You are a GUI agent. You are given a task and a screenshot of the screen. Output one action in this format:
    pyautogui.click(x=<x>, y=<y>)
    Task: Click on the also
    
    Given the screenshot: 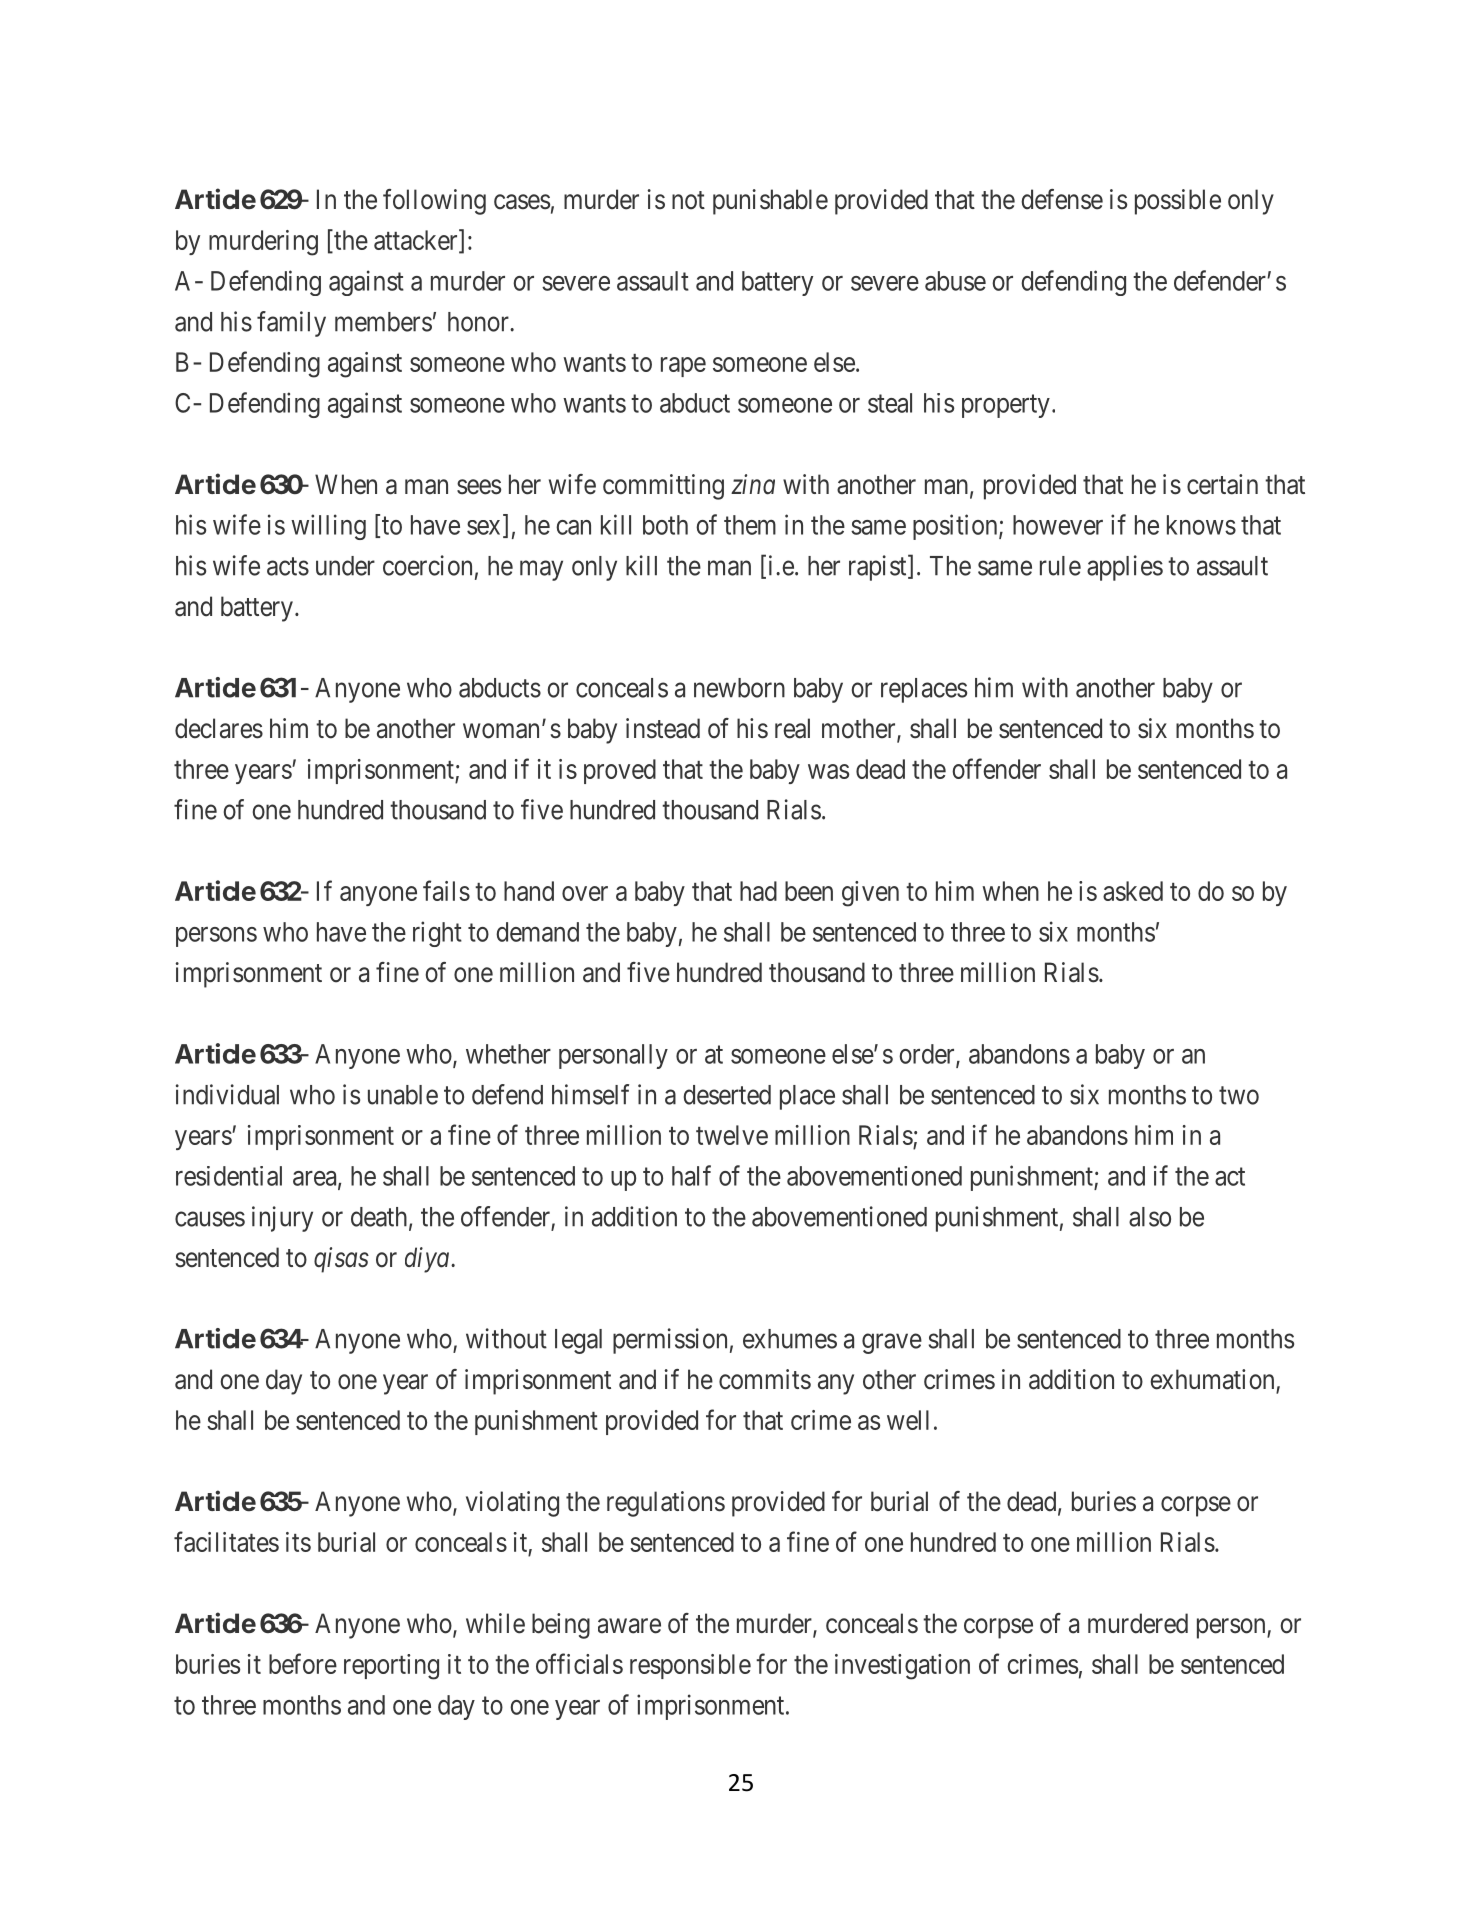 What is the action you would take?
    pyautogui.click(x=1150, y=1217)
